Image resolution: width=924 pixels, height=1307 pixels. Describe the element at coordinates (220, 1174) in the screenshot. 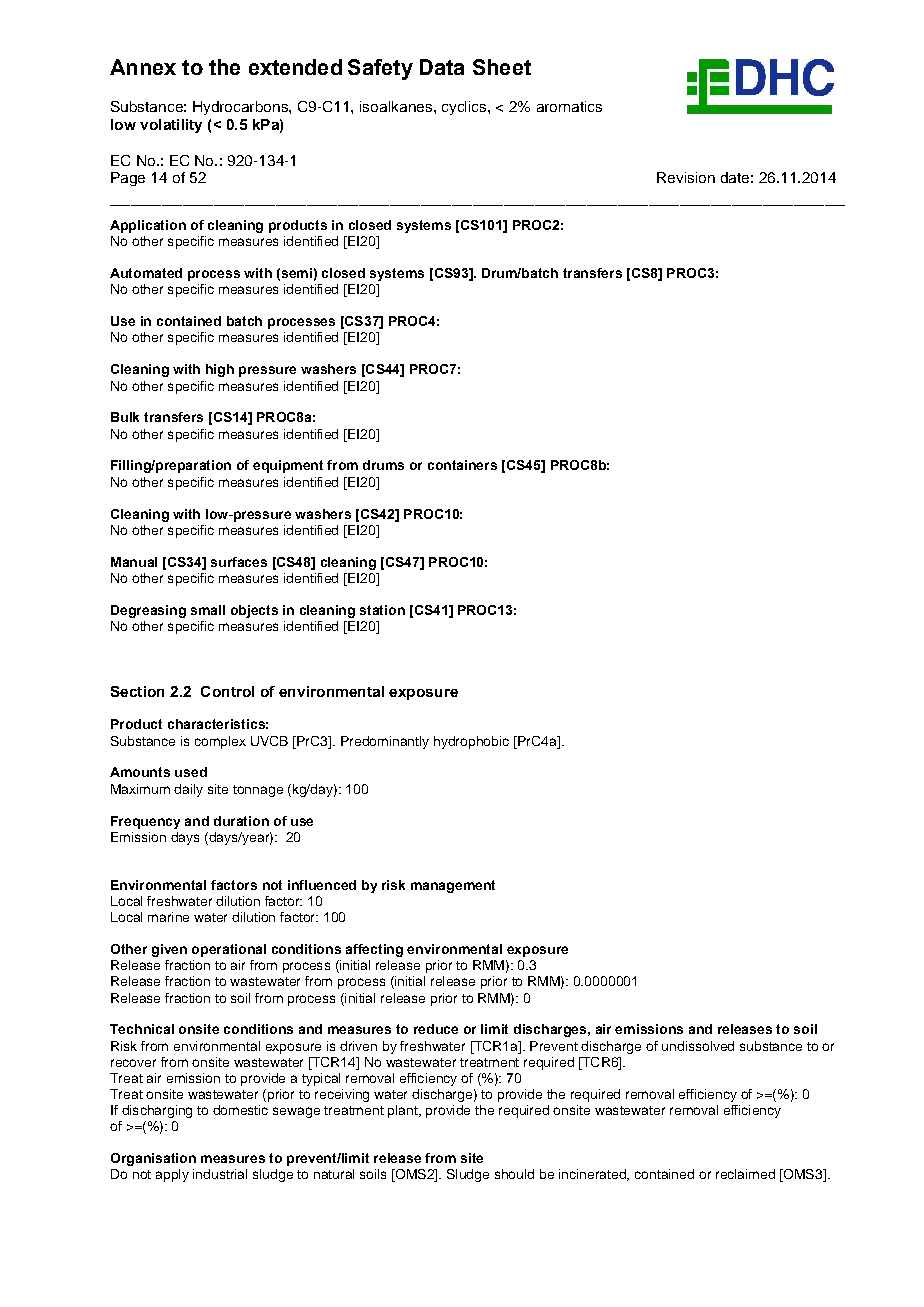

I see `industrial` at that location.
